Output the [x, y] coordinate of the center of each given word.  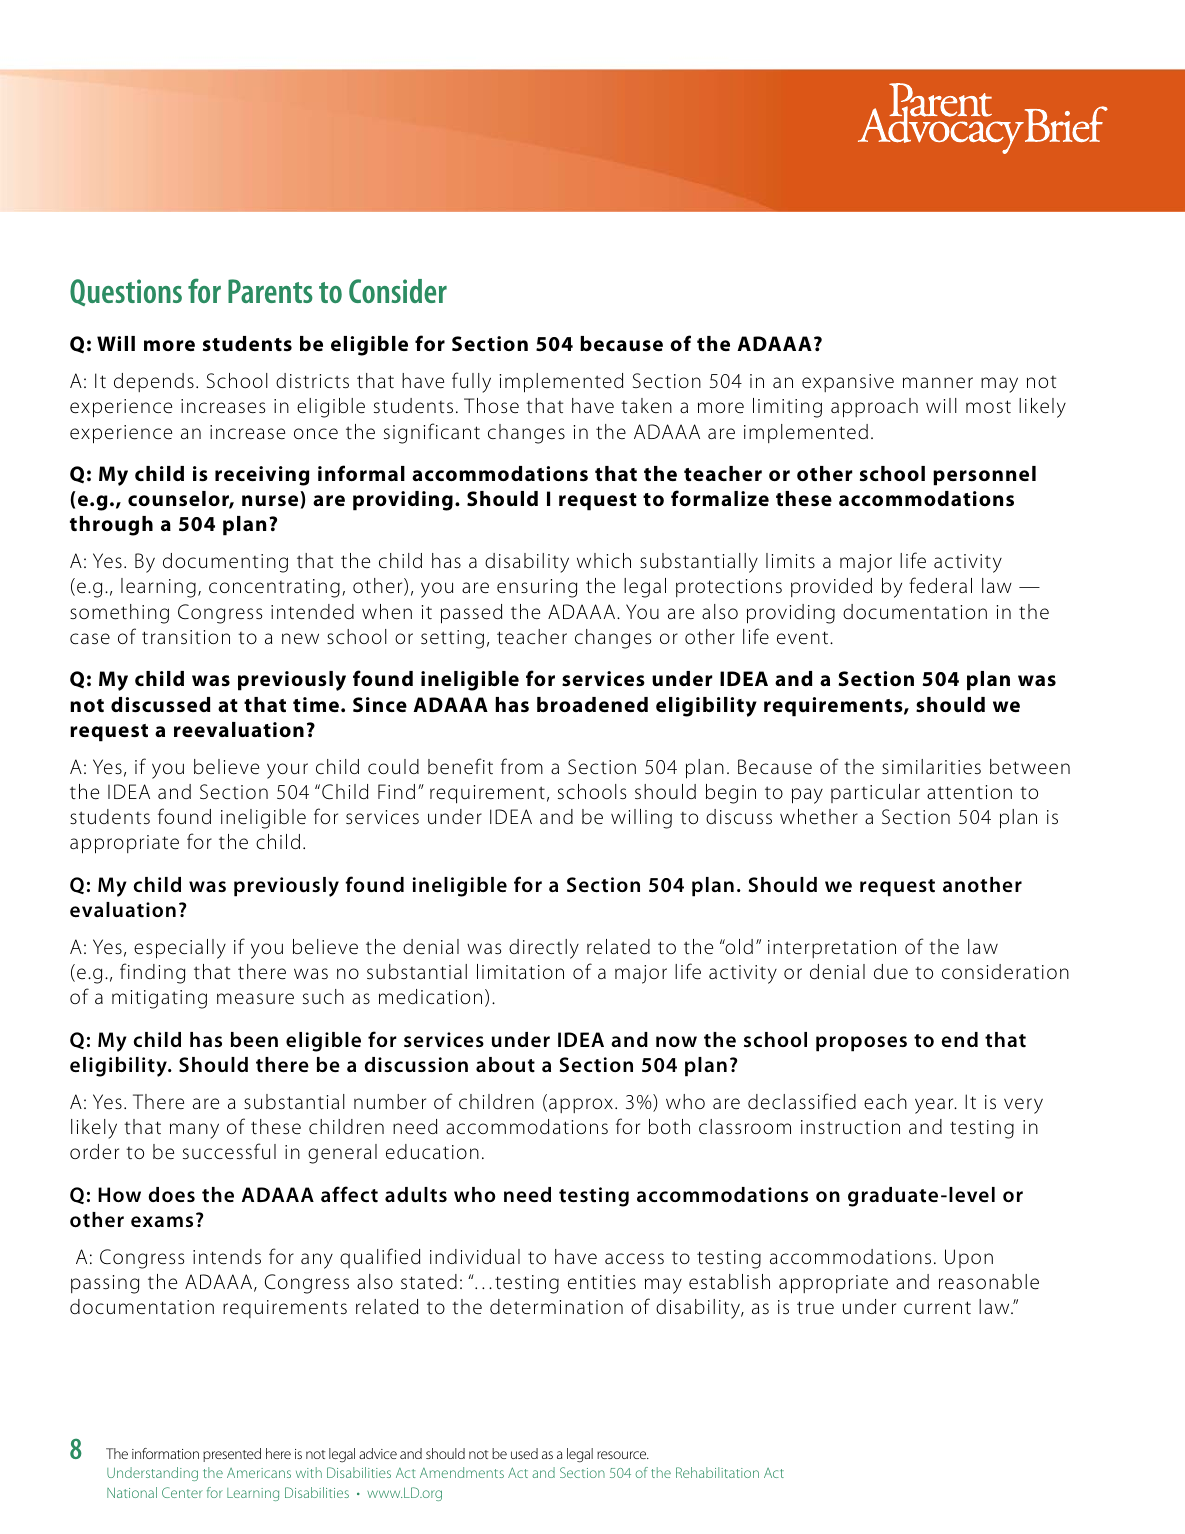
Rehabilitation [717, 1472]
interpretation [832, 949]
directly [544, 949]
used [524, 1453]
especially [180, 949]
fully [471, 382]
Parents [270, 291]
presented [232, 1455]
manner [938, 383]
